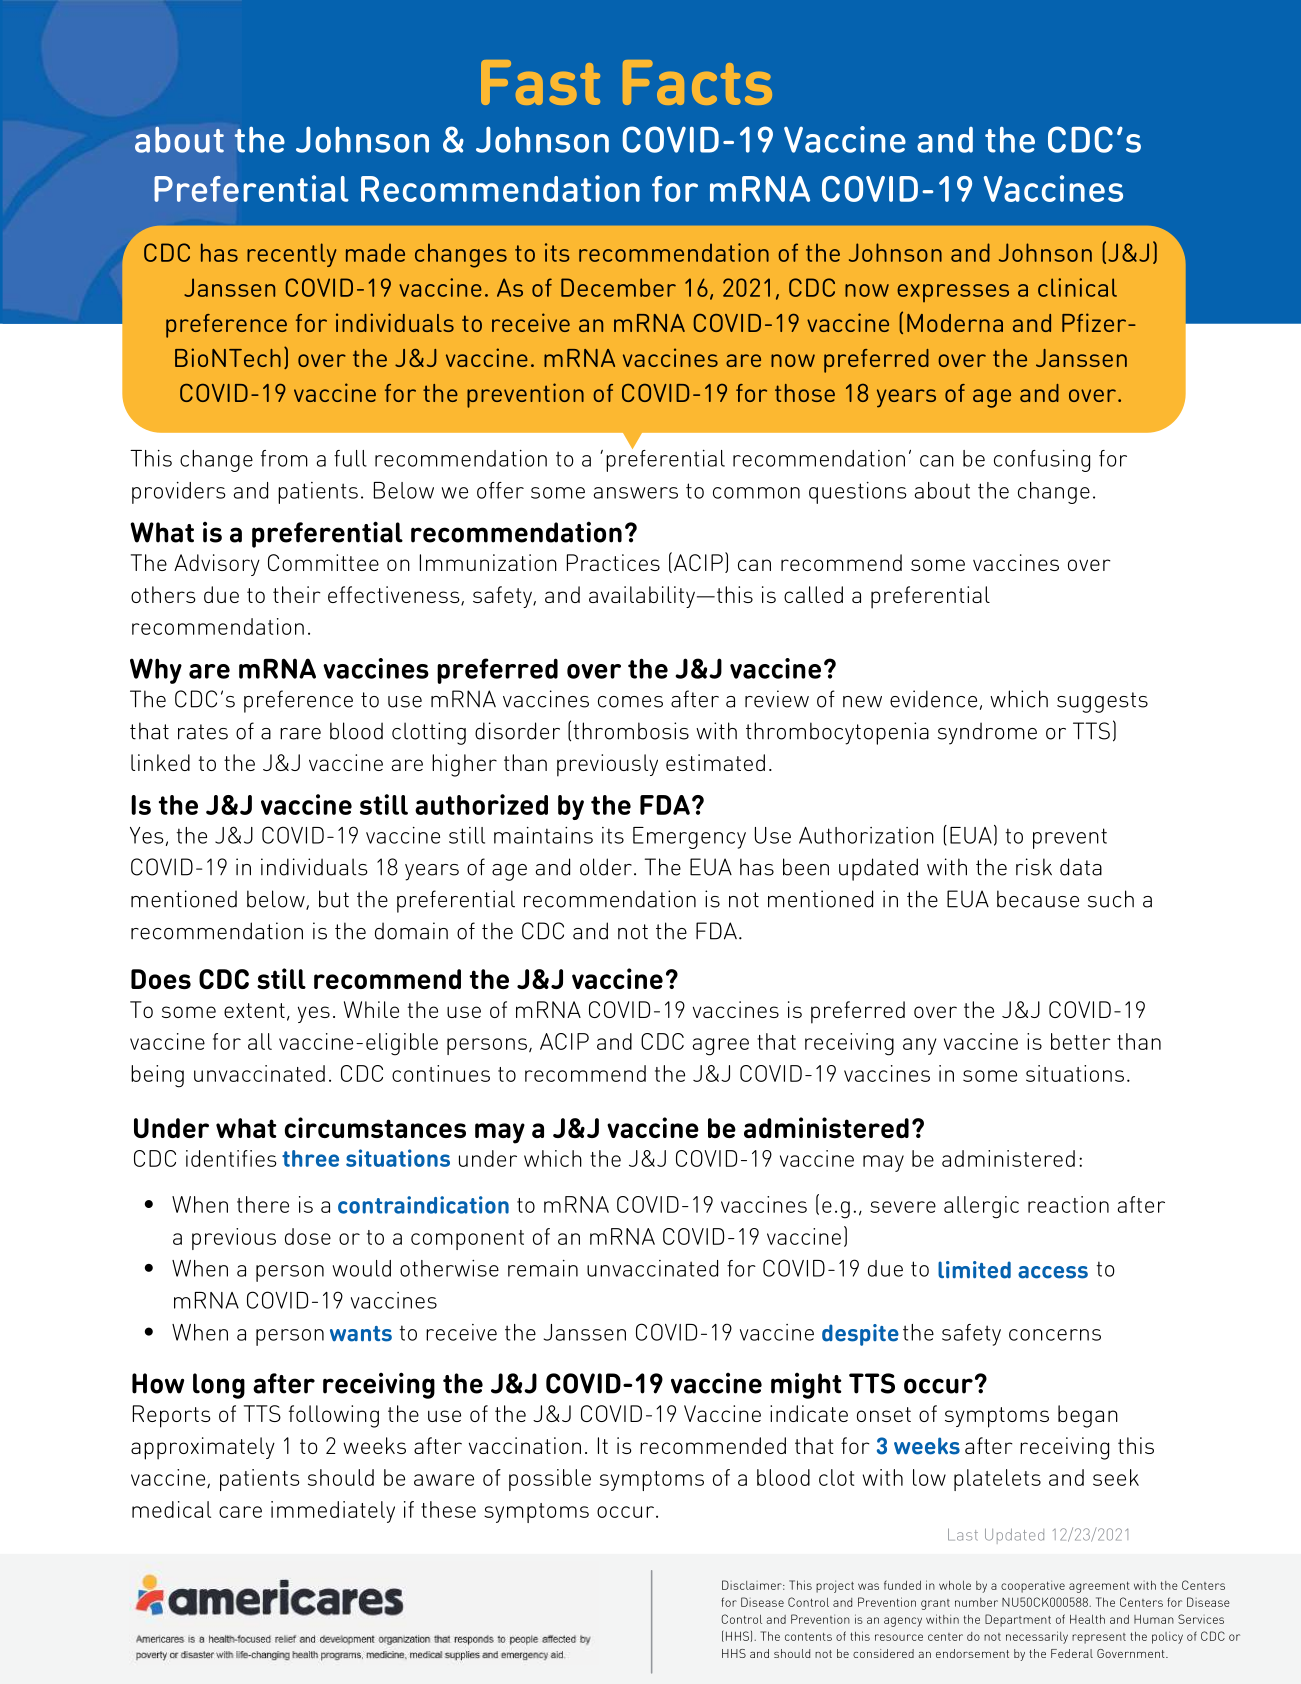  I want to click on reaction, so click(1068, 1204).
